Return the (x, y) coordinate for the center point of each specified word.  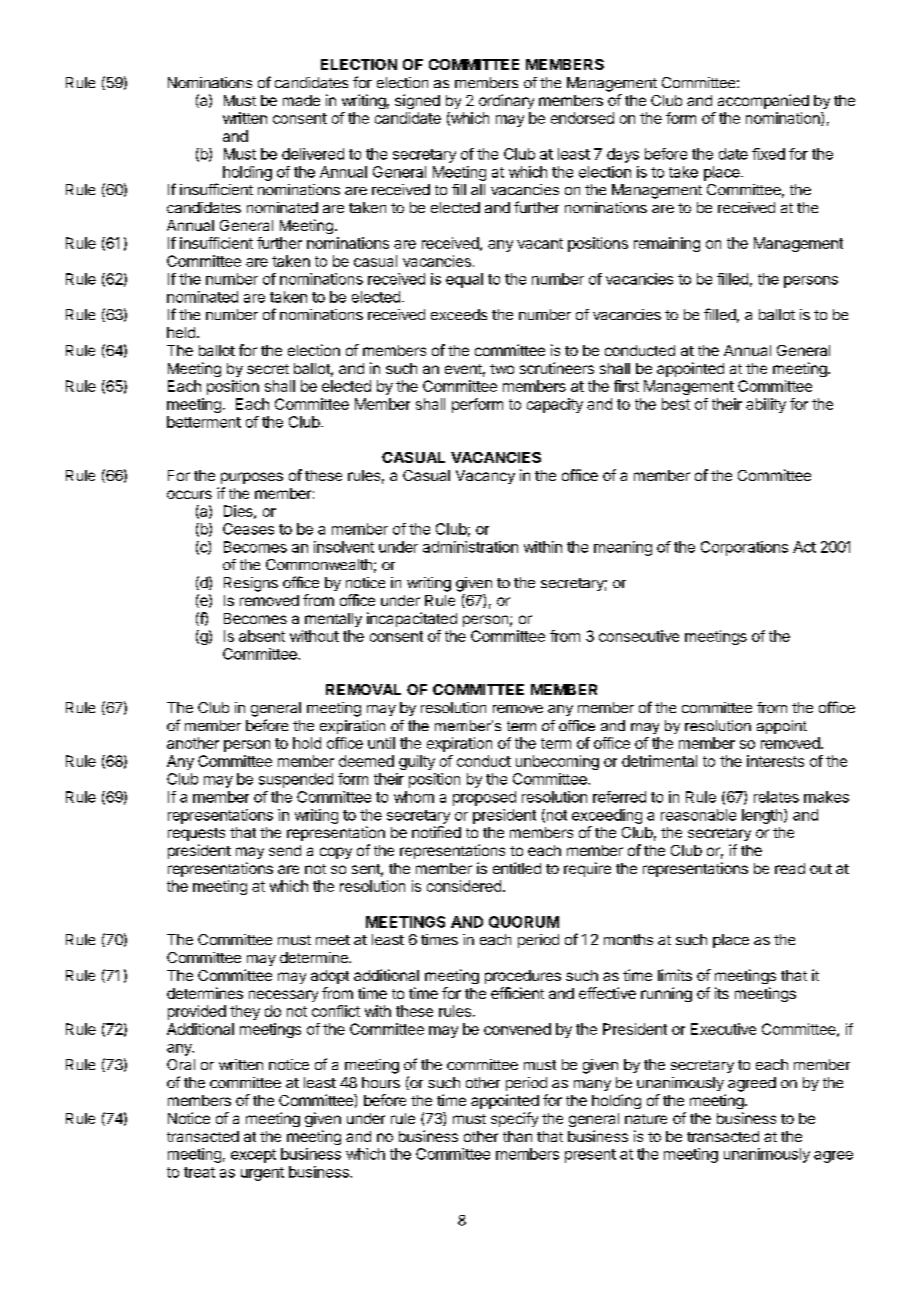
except (253, 1156)
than (517, 1136)
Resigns (251, 584)
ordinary (506, 101)
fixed (768, 154)
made (301, 100)
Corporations (744, 548)
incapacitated (412, 619)
